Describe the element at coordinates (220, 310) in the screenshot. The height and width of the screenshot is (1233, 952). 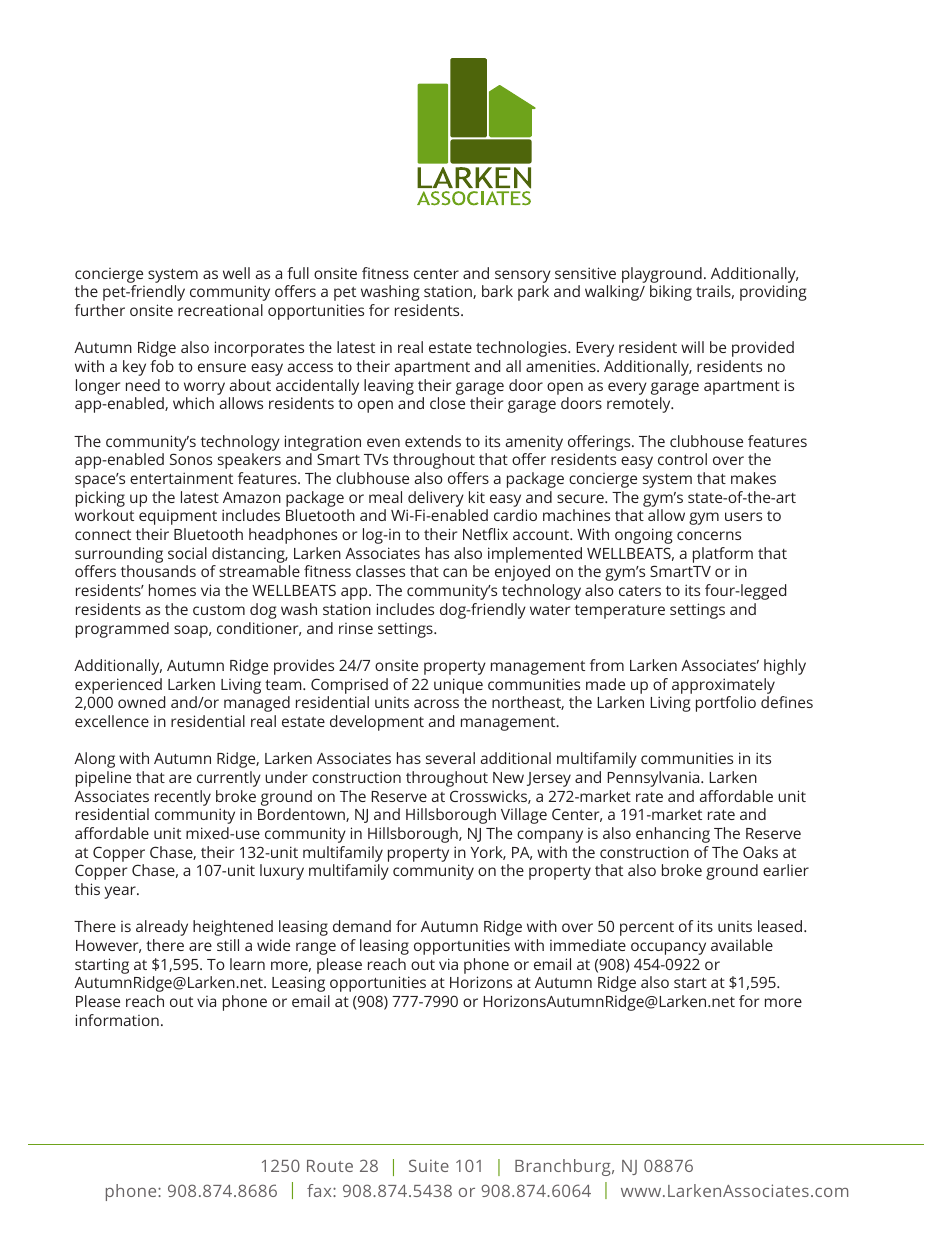
I see `recreational` at that location.
